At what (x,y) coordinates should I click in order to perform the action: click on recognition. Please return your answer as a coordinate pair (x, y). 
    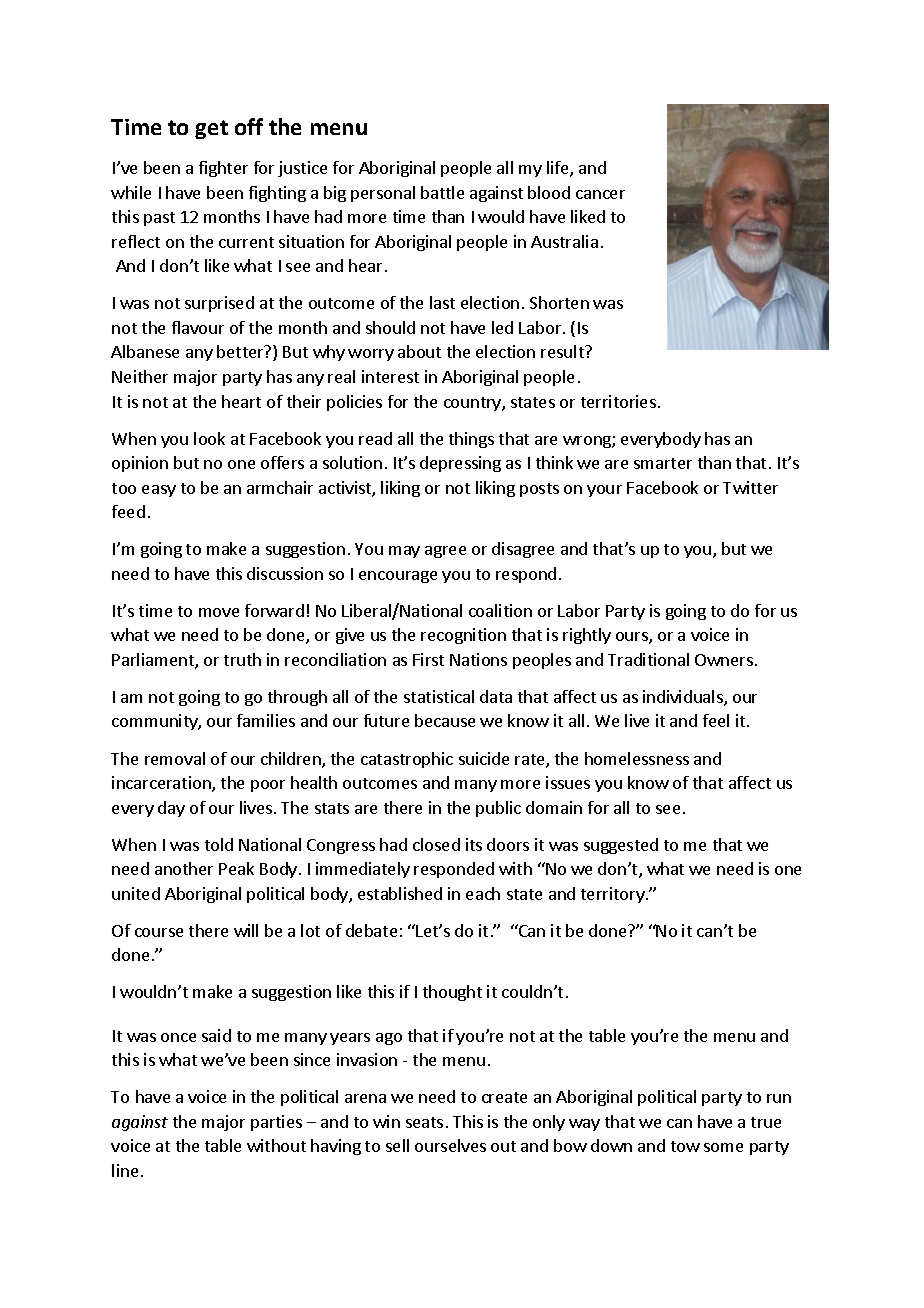
    Looking at the image, I should click on (463, 636).
